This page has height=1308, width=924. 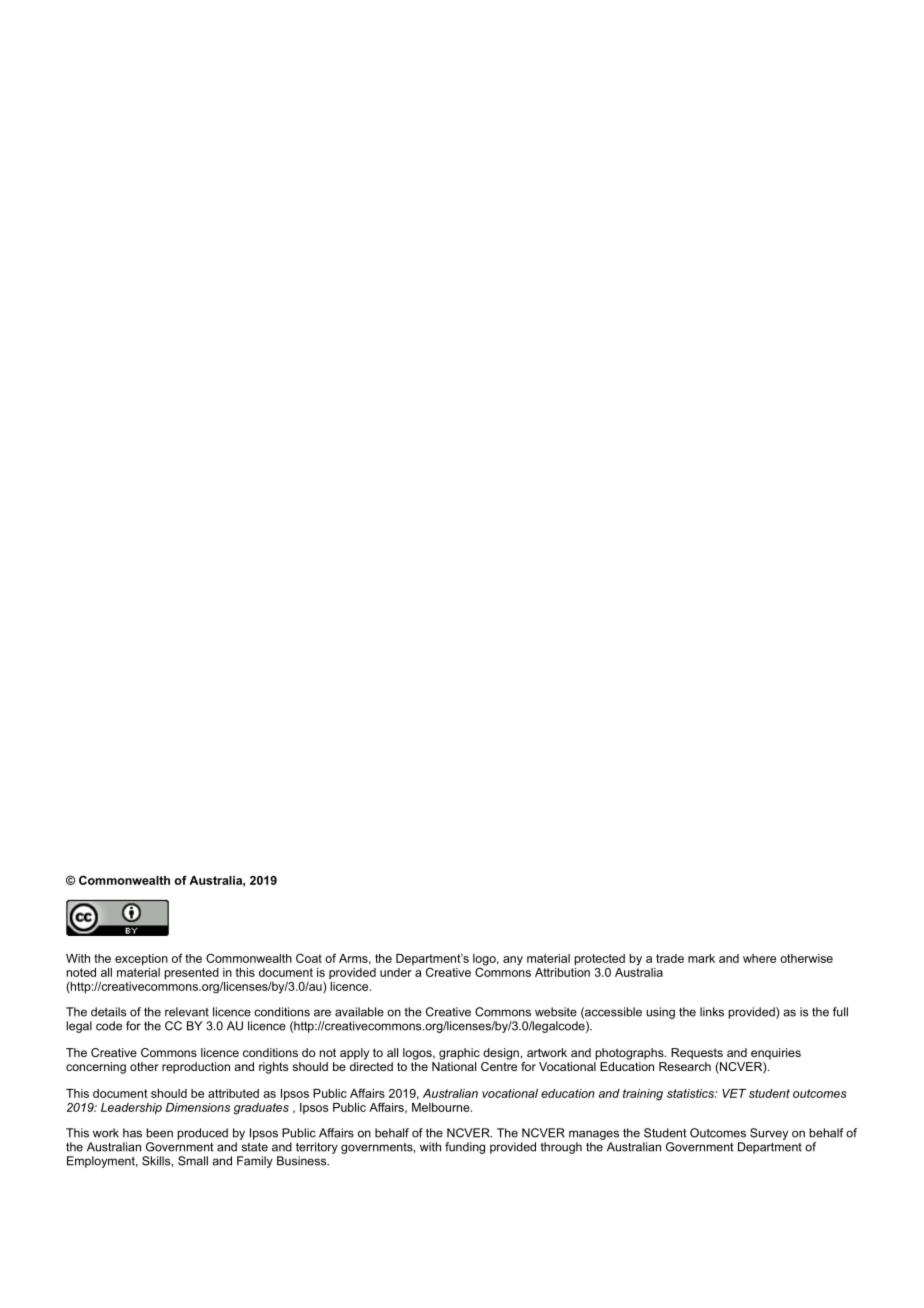 I want to click on funding, so click(x=465, y=1148).
